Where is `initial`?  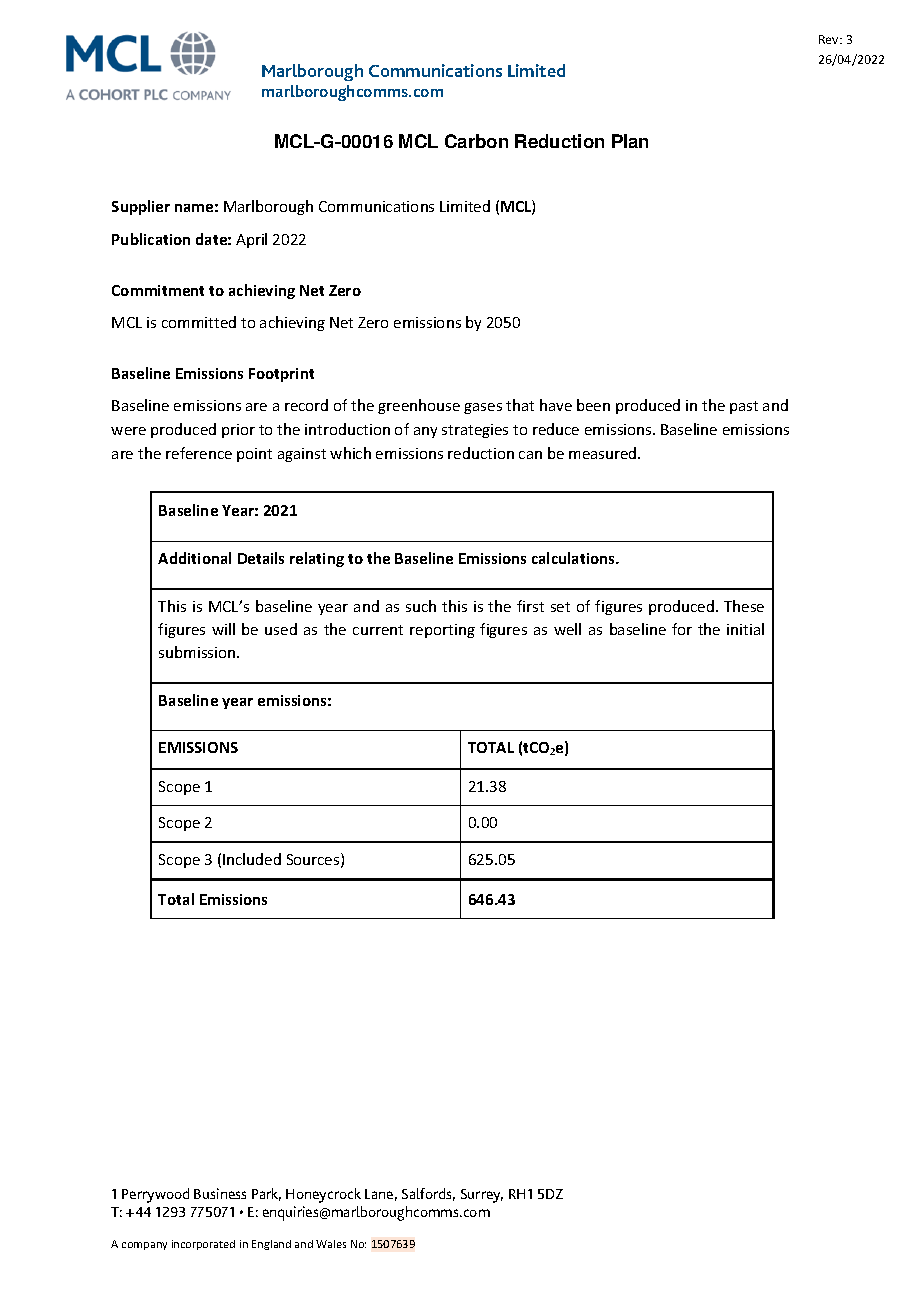
initial is located at coordinates (745, 629).
